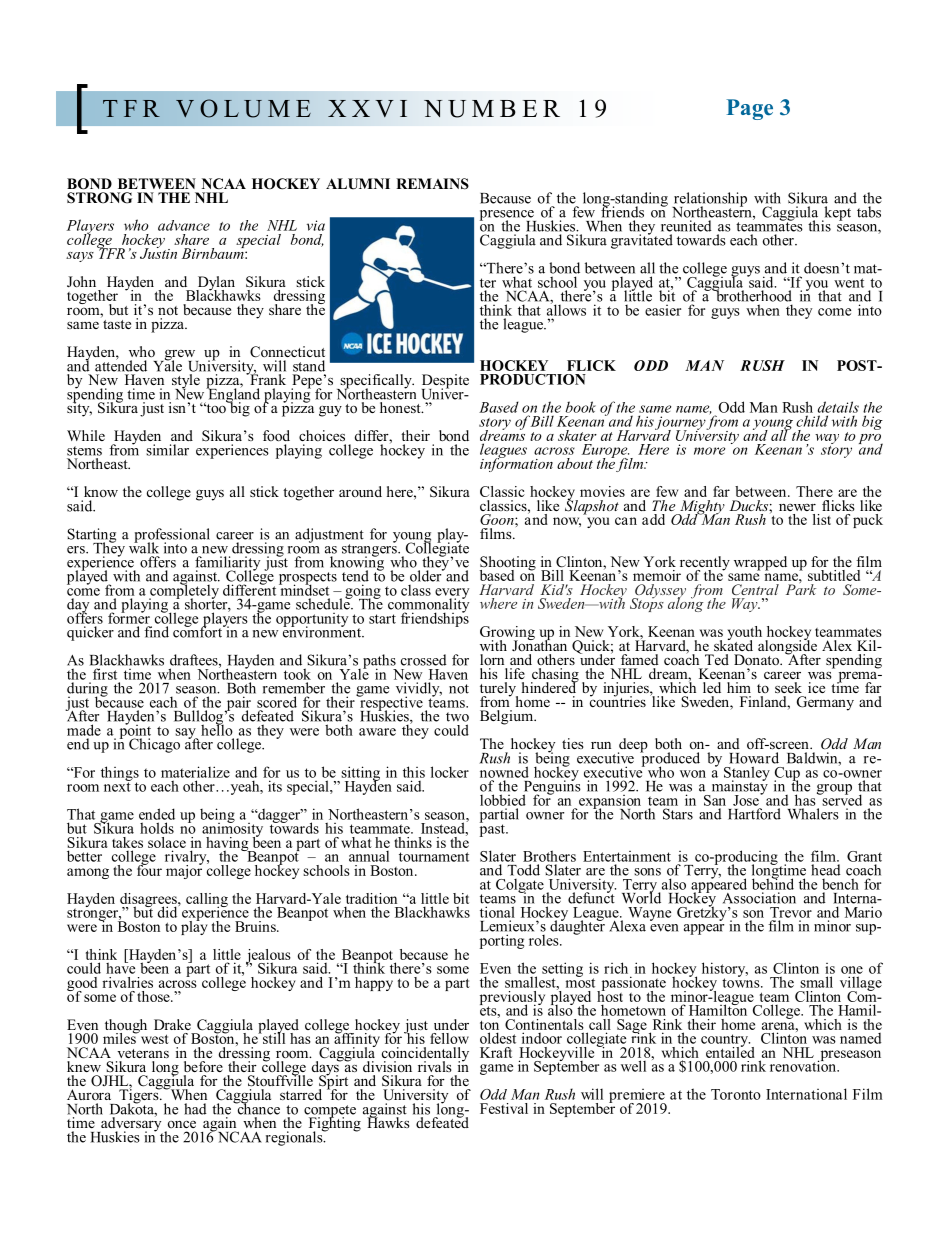 The width and height of the screenshot is (952, 1233). What do you see at coordinates (445, 382) in the screenshot?
I see `Despite` at bounding box center [445, 382].
